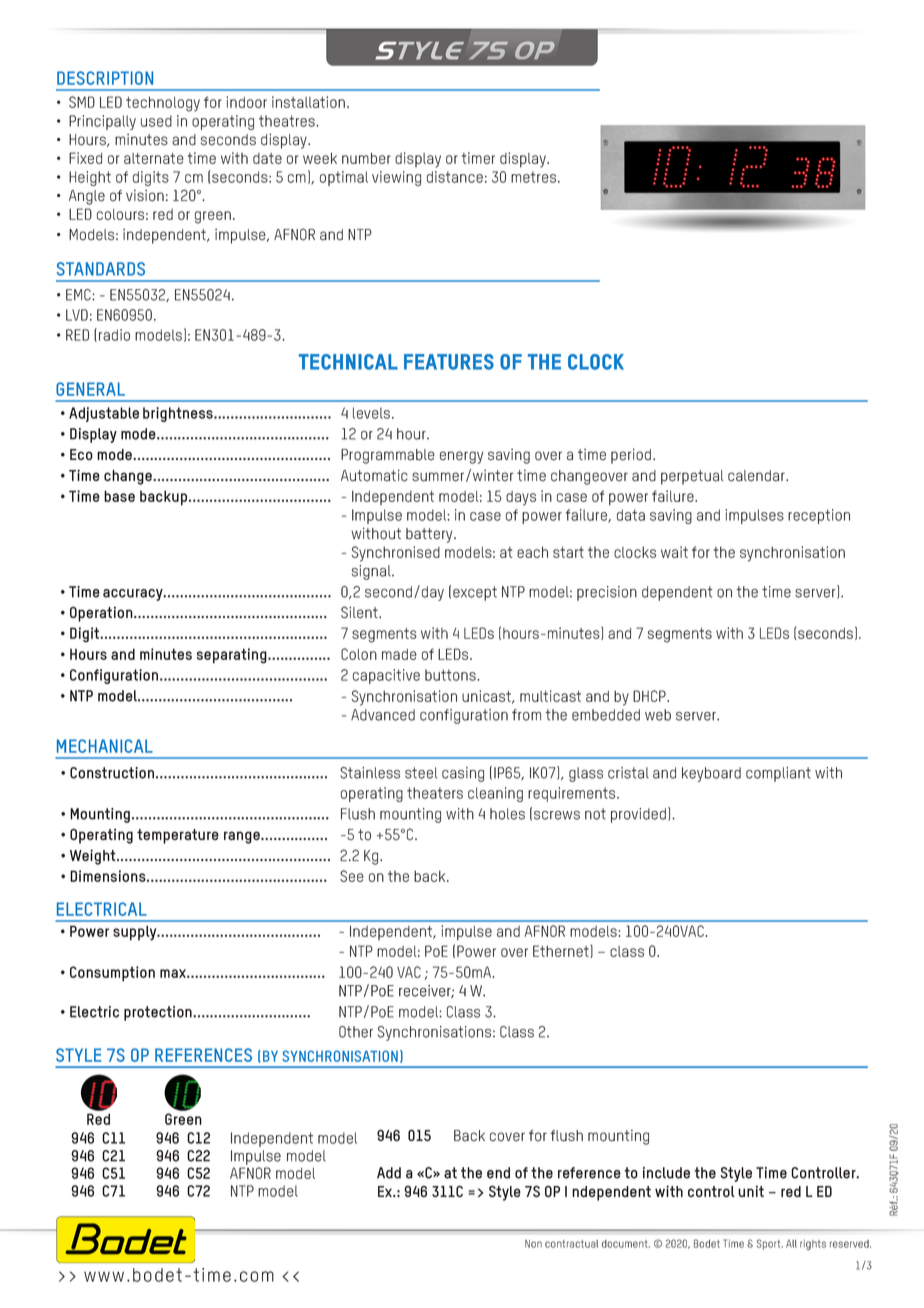 The width and height of the document is (924, 1308). Describe the element at coordinates (163, 104) in the document. I see `technology` at that location.
